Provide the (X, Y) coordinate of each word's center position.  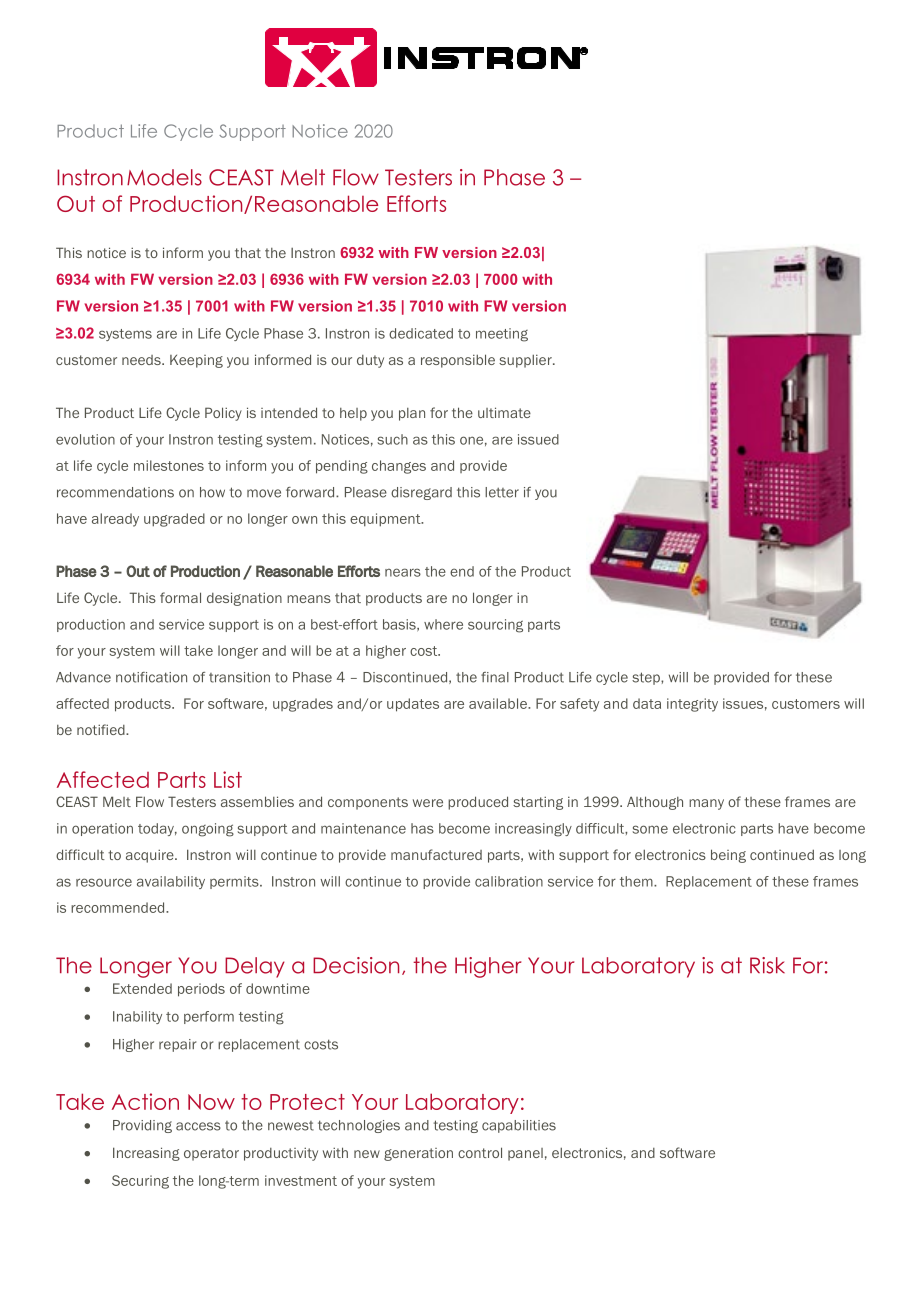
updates (413, 705)
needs (142, 360)
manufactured (436, 854)
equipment (386, 520)
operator (211, 1154)
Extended (142, 988)
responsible (458, 361)
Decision (356, 965)
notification (151, 677)
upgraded (174, 520)
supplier (526, 361)
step (647, 678)
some (650, 829)
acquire (151, 856)
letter (502, 492)
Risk (767, 965)
